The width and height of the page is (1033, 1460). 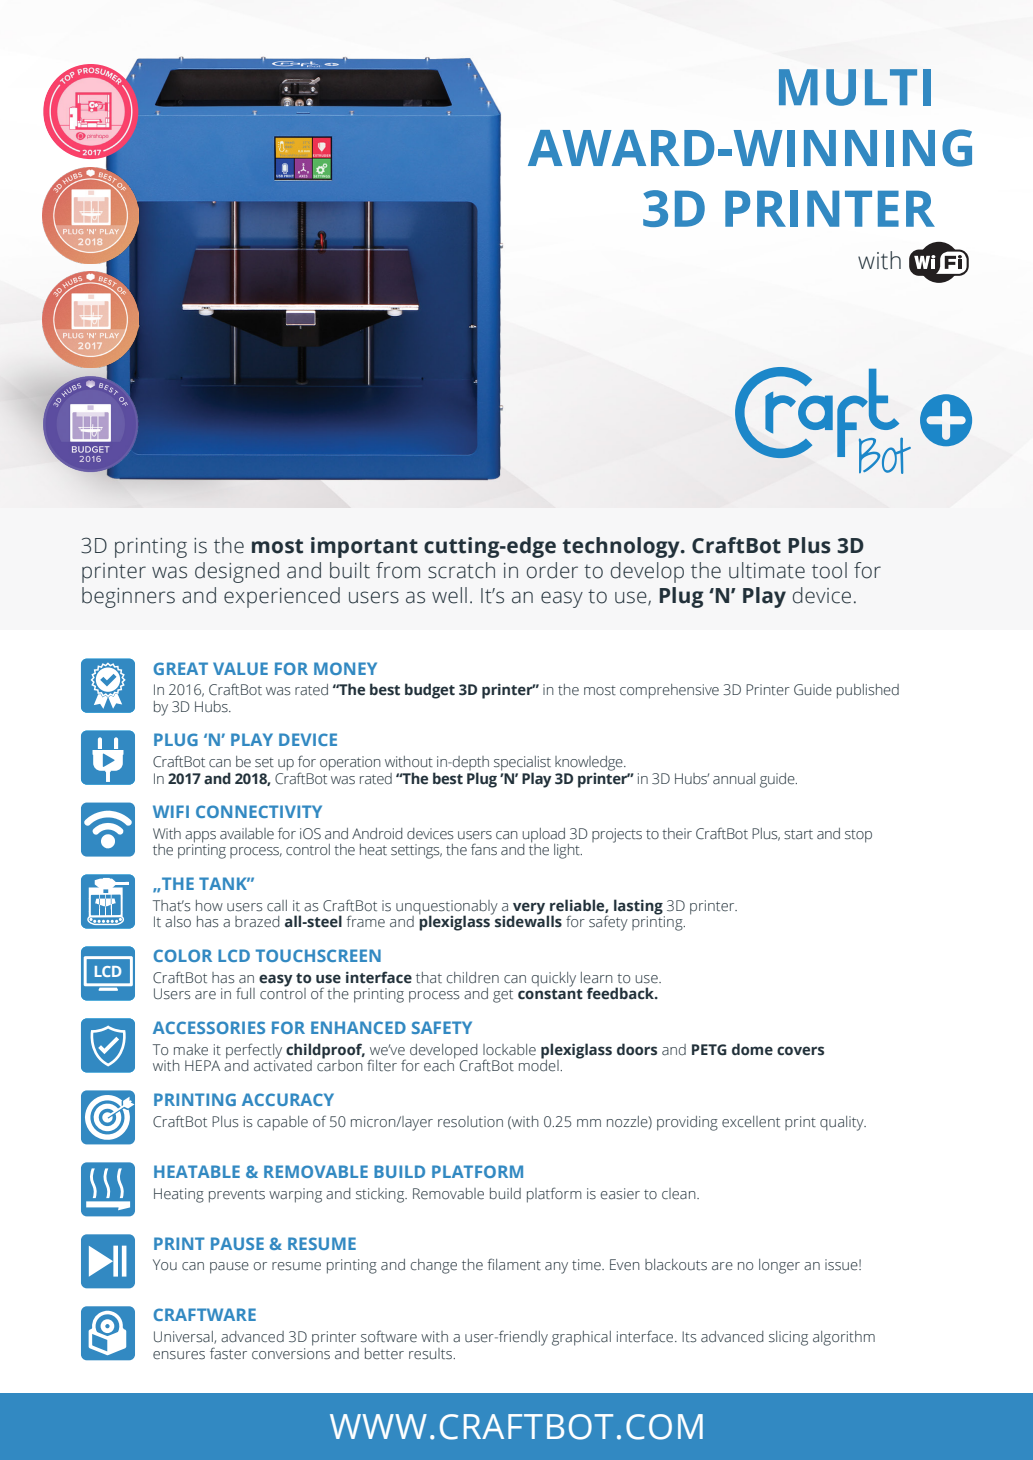 I want to click on Universal, so click(x=184, y=1337).
